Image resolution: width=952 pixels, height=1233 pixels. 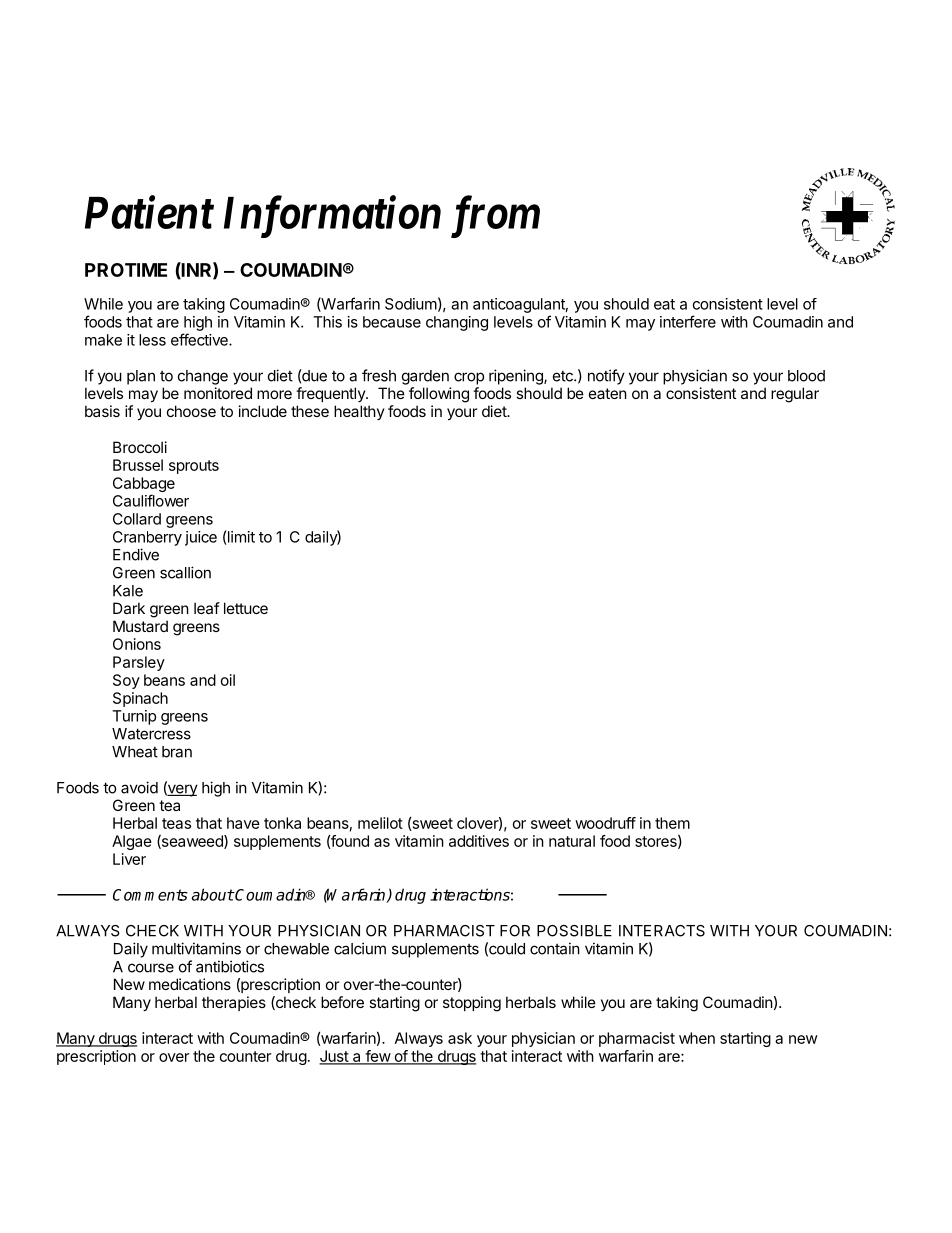 What do you see at coordinates (672, 823) in the screenshot?
I see `them` at bounding box center [672, 823].
